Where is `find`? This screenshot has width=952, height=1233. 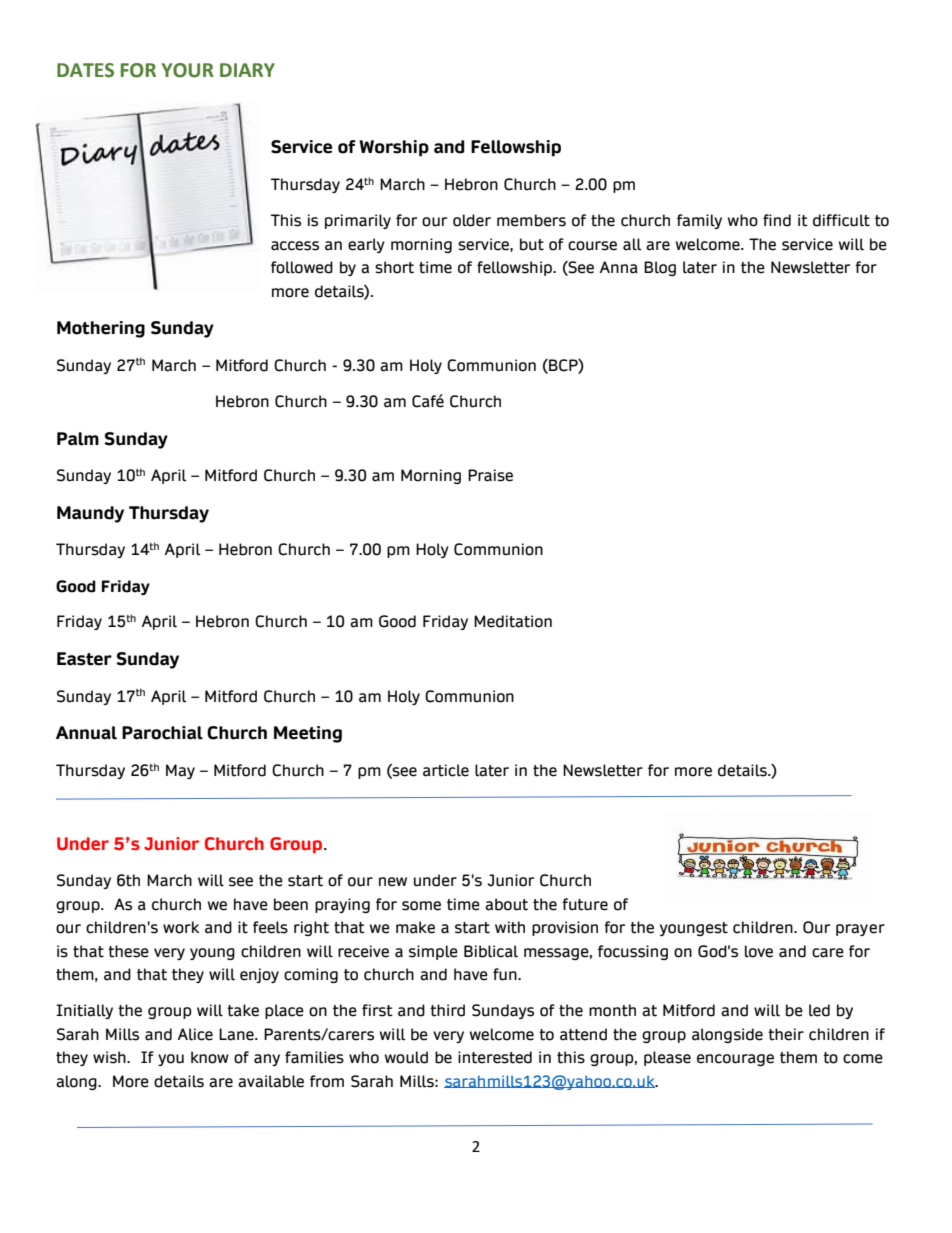 find is located at coordinates (777, 220).
